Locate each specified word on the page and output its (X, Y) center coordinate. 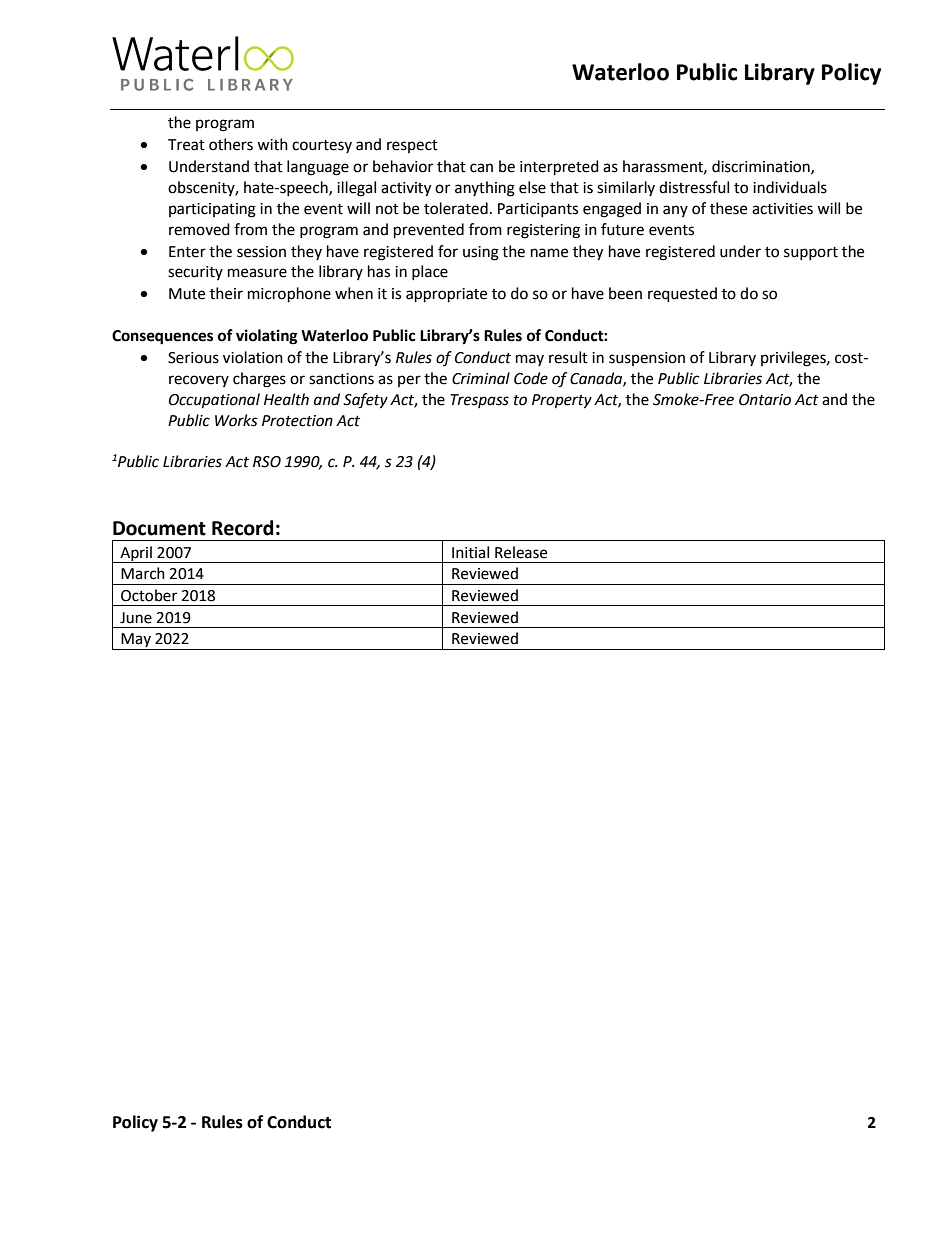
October (149, 595)
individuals (790, 187)
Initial (470, 552)
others (231, 144)
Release (521, 552)
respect (412, 146)
